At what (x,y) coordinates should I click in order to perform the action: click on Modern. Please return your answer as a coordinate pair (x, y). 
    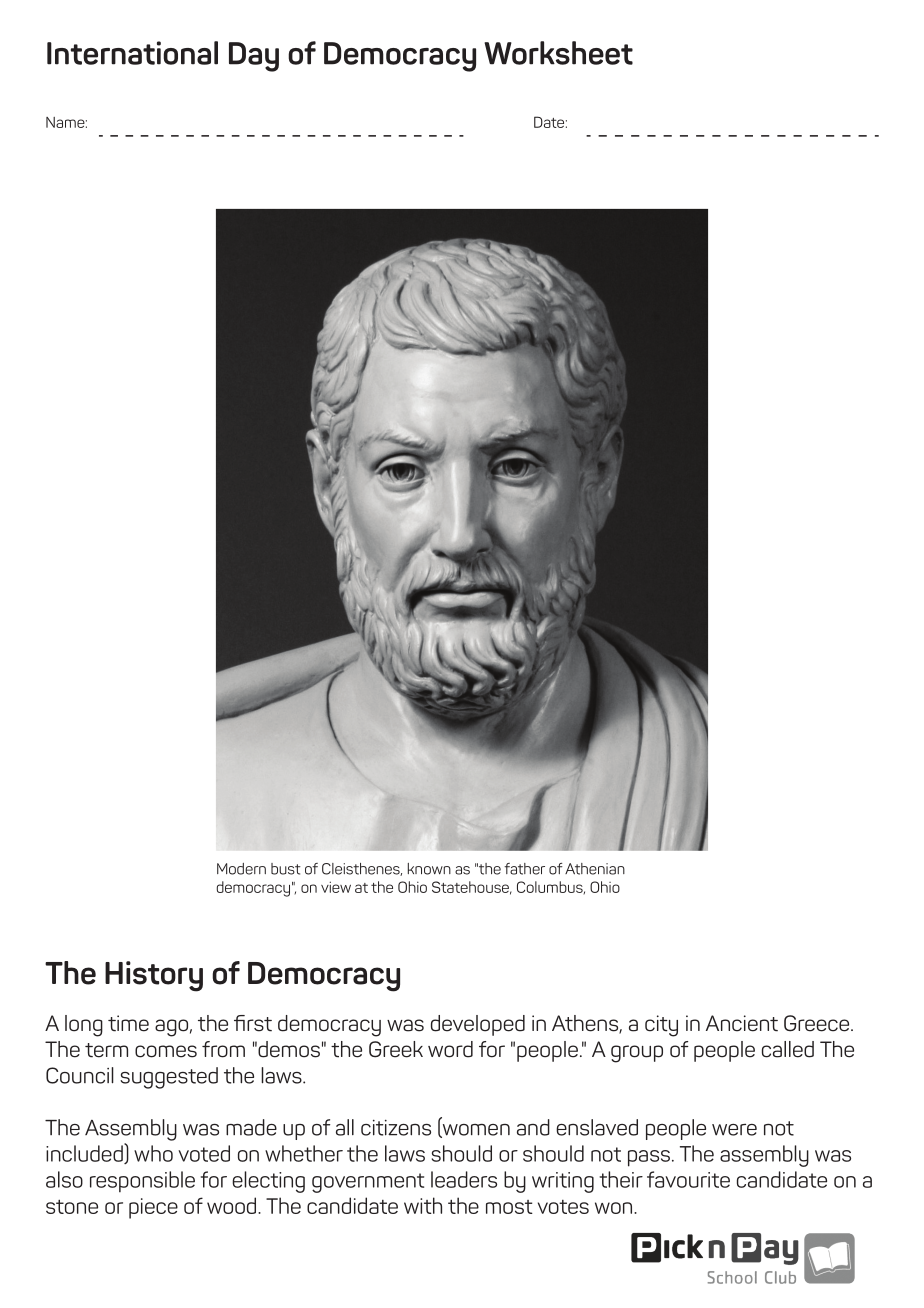
    Looking at the image, I should click on (241, 869).
